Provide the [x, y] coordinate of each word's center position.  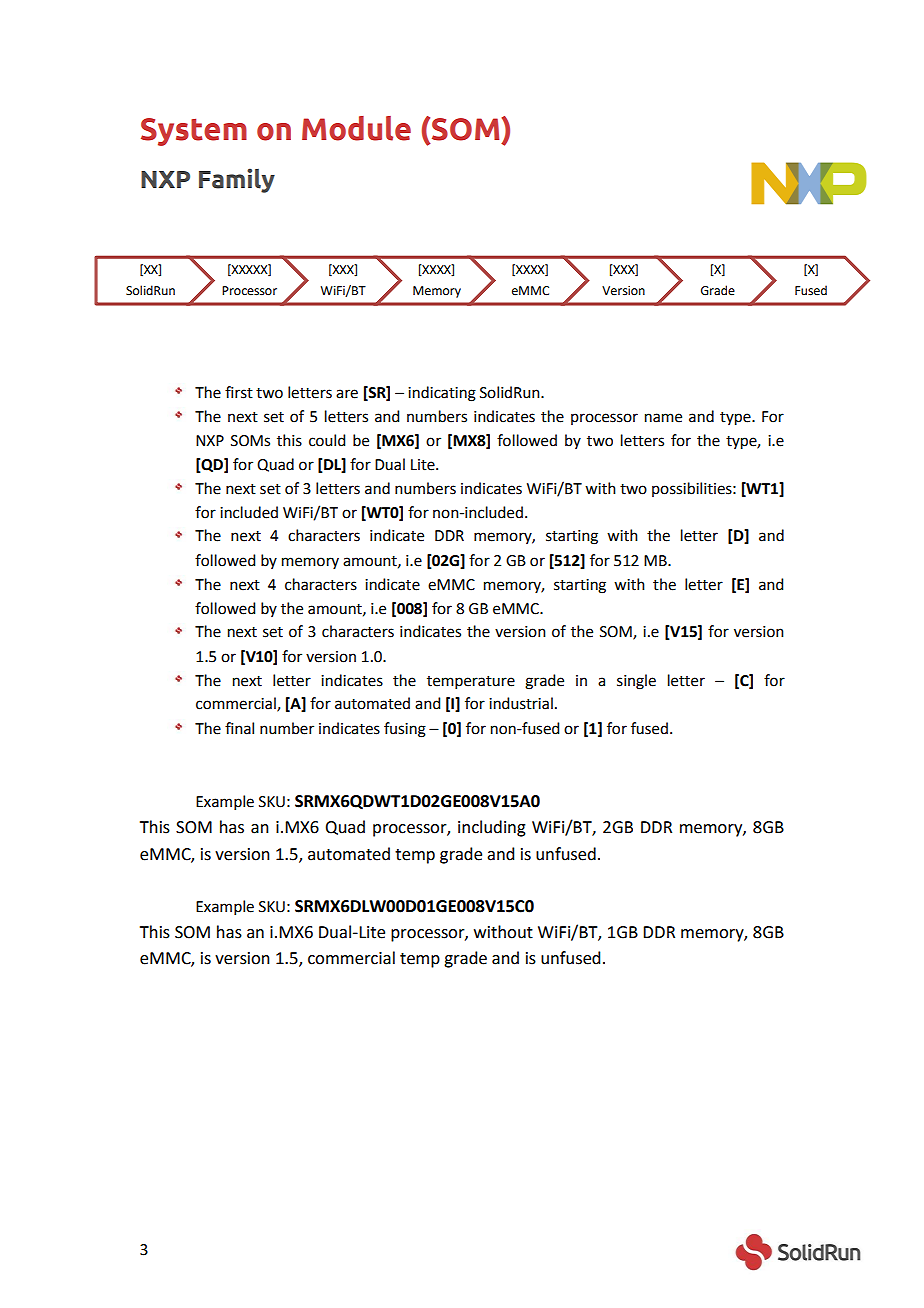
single [636, 682]
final [239, 728]
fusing [405, 730]
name [663, 418]
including [492, 828]
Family [237, 180]
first [239, 392]
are [347, 394]
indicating [442, 394]
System [194, 132]
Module [356, 128]
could [327, 440]
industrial [521, 703]
